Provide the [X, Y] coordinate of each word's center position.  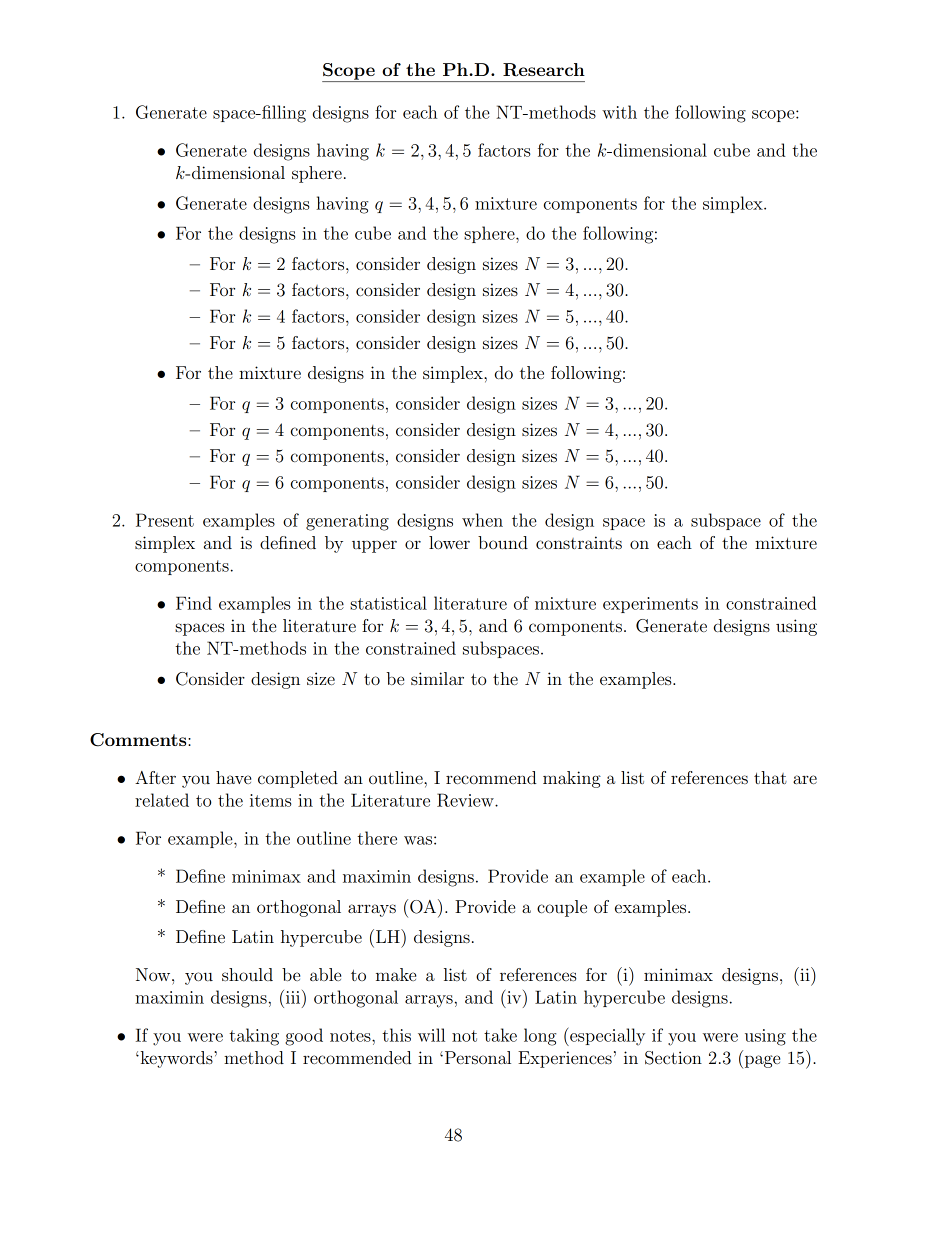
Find [194, 603]
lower [449, 542]
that [770, 777]
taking [254, 1037]
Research [544, 70]
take [500, 1035]
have [233, 777]
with [619, 112]
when [482, 520]
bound [503, 542]
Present [165, 520]
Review [466, 800]
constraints [579, 542]
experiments [650, 605]
